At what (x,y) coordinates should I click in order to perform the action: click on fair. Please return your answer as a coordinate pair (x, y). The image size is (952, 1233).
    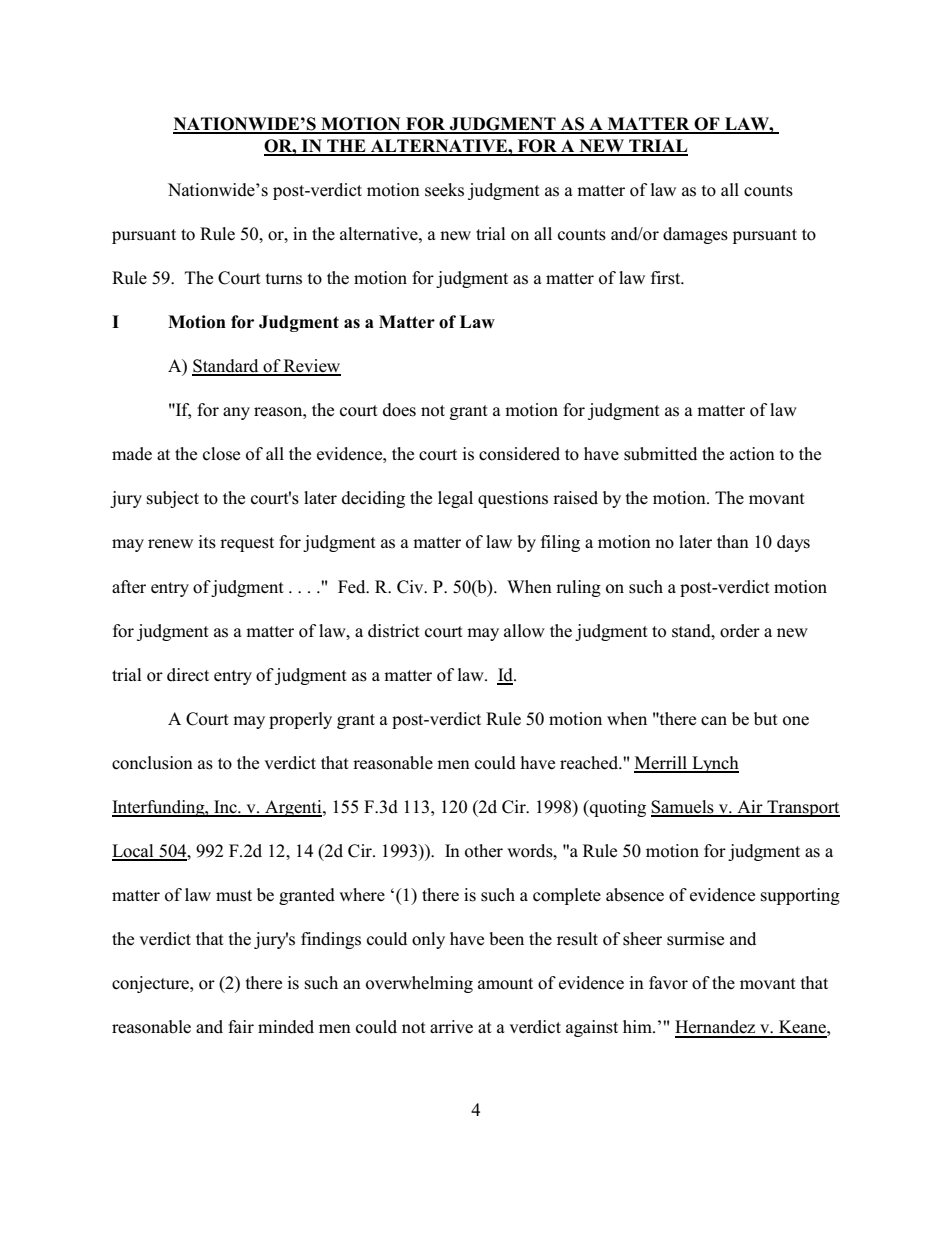
    Looking at the image, I should click on (241, 1026).
